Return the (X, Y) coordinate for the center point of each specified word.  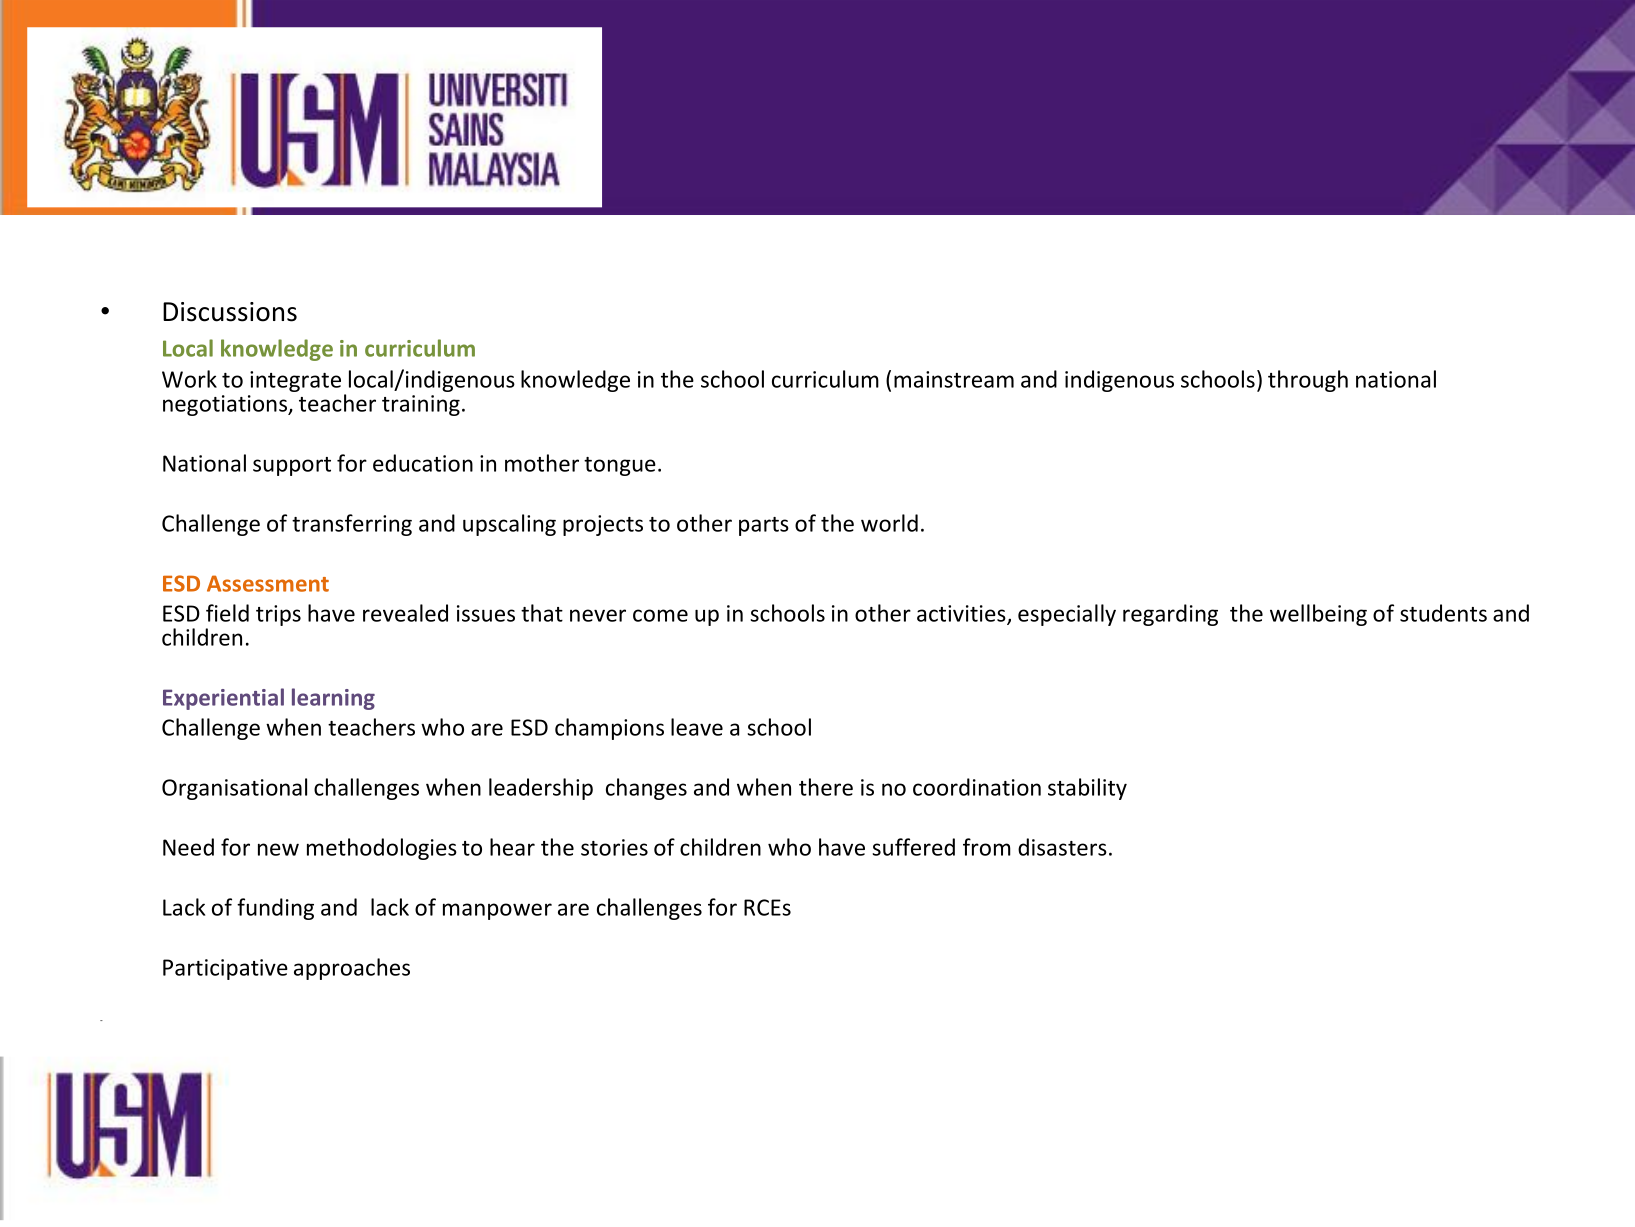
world (889, 523)
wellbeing (1318, 615)
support (292, 466)
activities (962, 614)
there (826, 787)
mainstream (954, 379)
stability (1087, 789)
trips (278, 615)
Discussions (230, 312)
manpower (497, 911)
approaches (352, 969)
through (1308, 381)
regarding (1170, 615)
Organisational (234, 789)
